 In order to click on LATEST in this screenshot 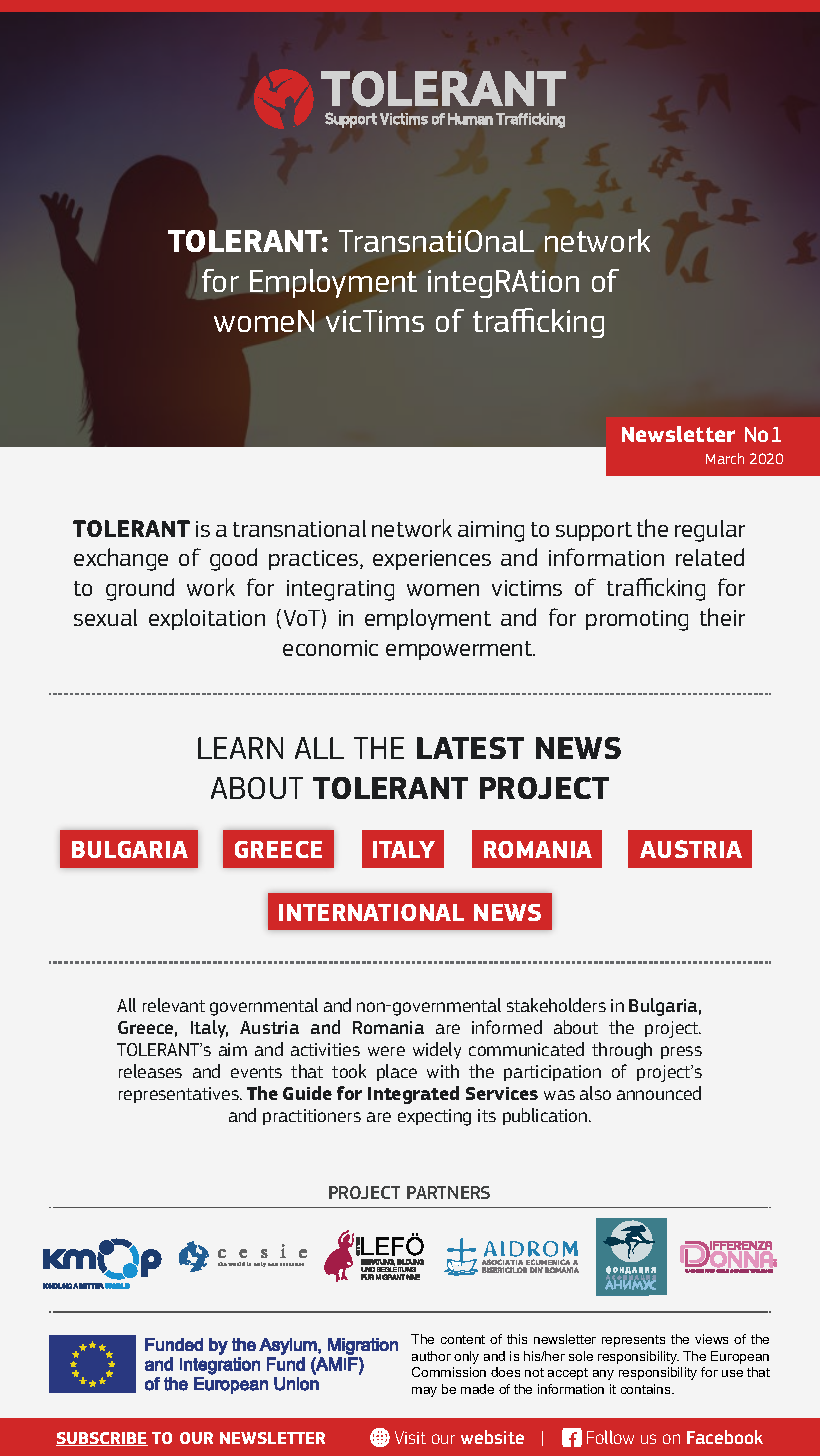, I will do `click(470, 748)`.
